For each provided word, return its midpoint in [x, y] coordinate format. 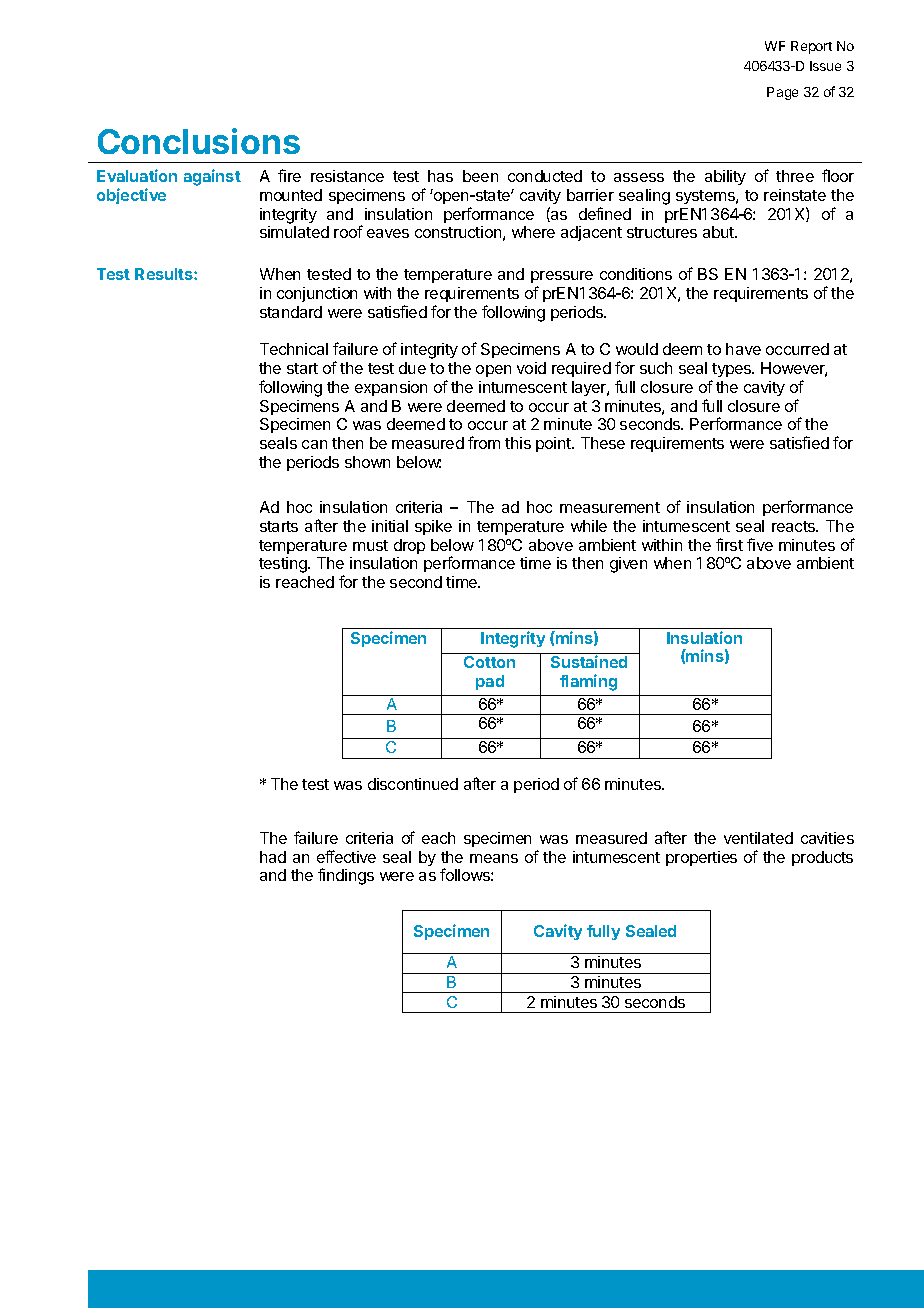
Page [782, 93]
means [494, 858]
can [314, 444]
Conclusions [199, 141]
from [484, 442]
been [480, 176]
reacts [795, 526]
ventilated [758, 838]
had [273, 857]
